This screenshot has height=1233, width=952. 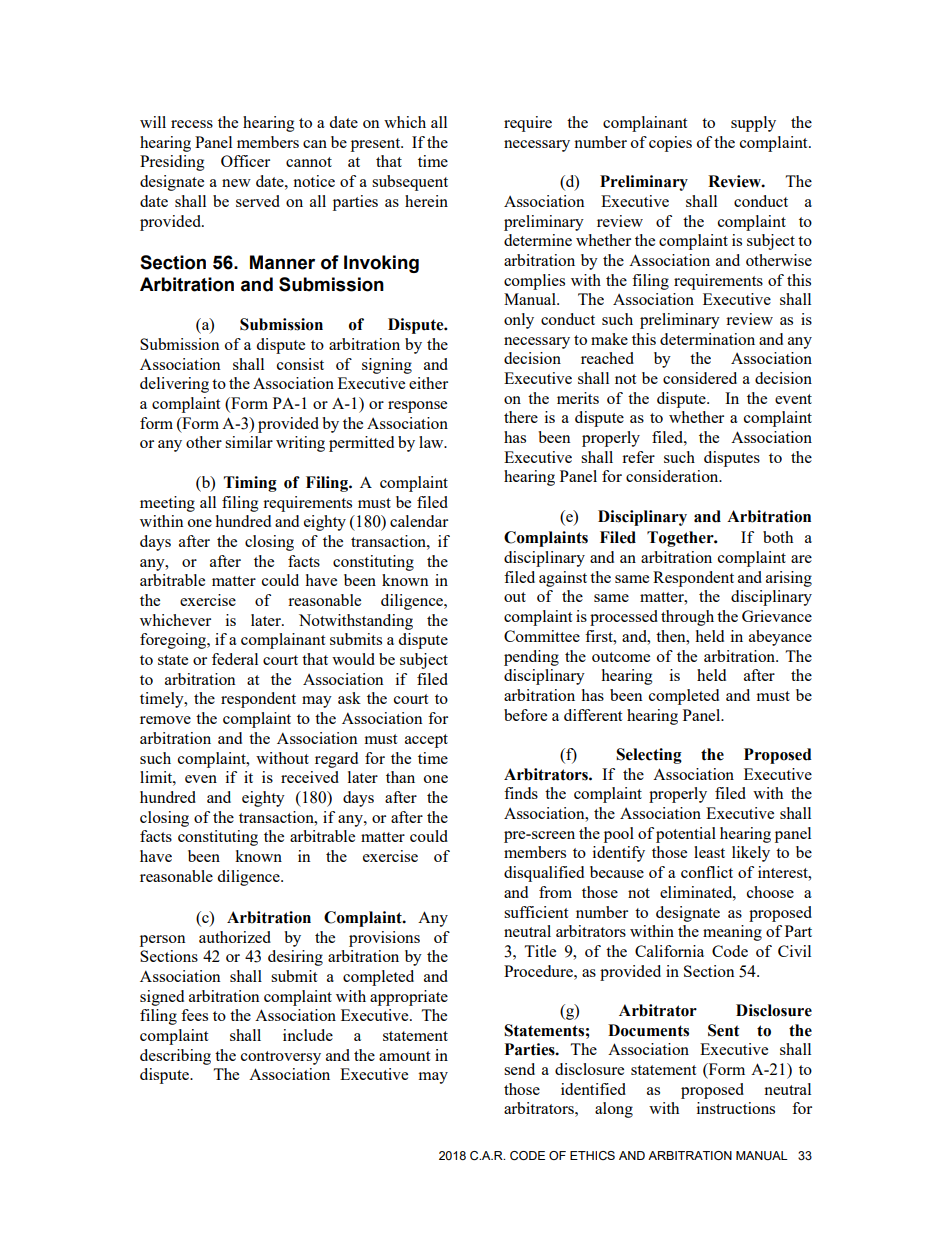 What do you see at coordinates (174, 385) in the screenshot?
I see `delivering` at bounding box center [174, 385].
